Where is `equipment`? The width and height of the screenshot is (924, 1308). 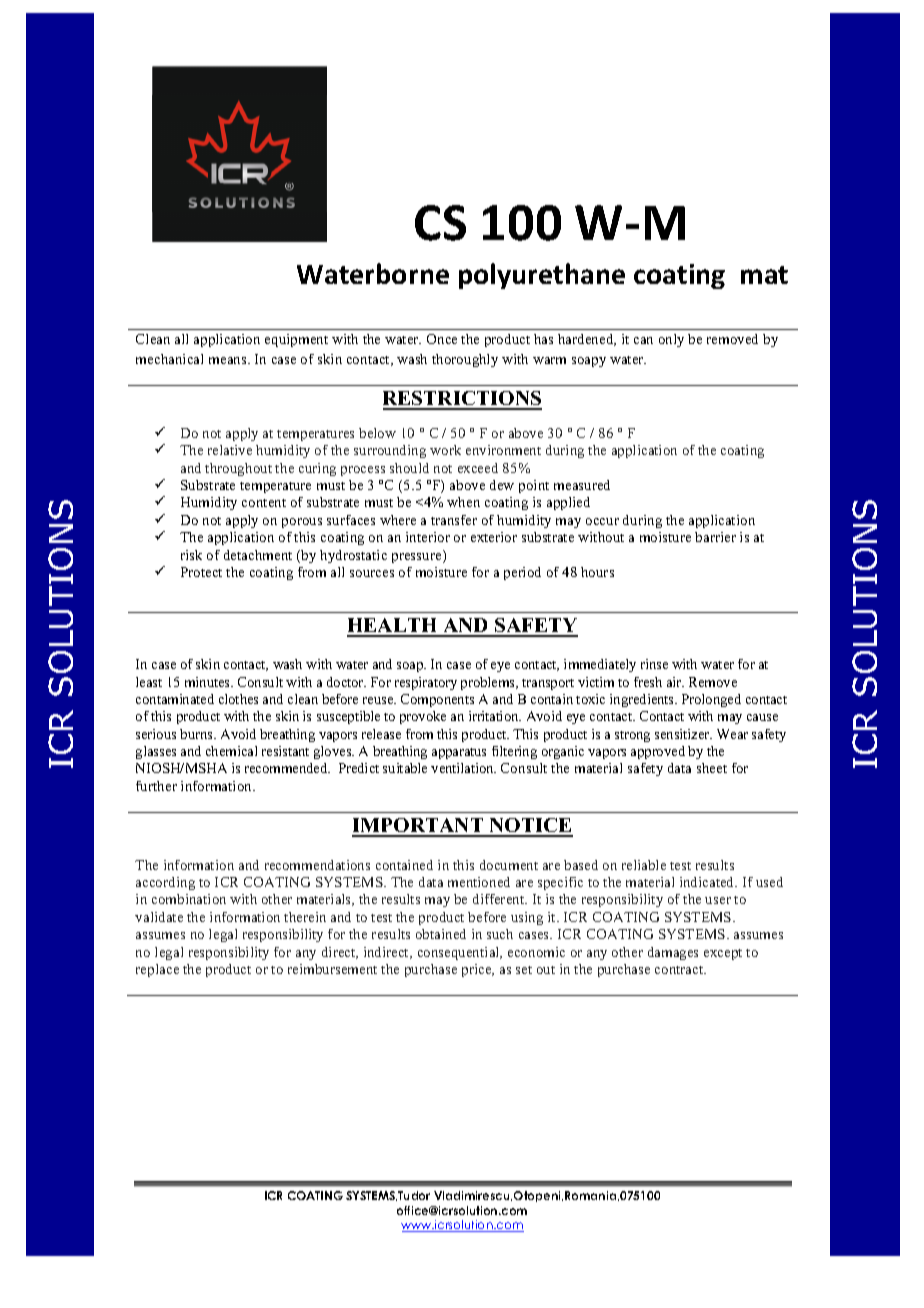
equipment is located at coordinates (296, 340).
